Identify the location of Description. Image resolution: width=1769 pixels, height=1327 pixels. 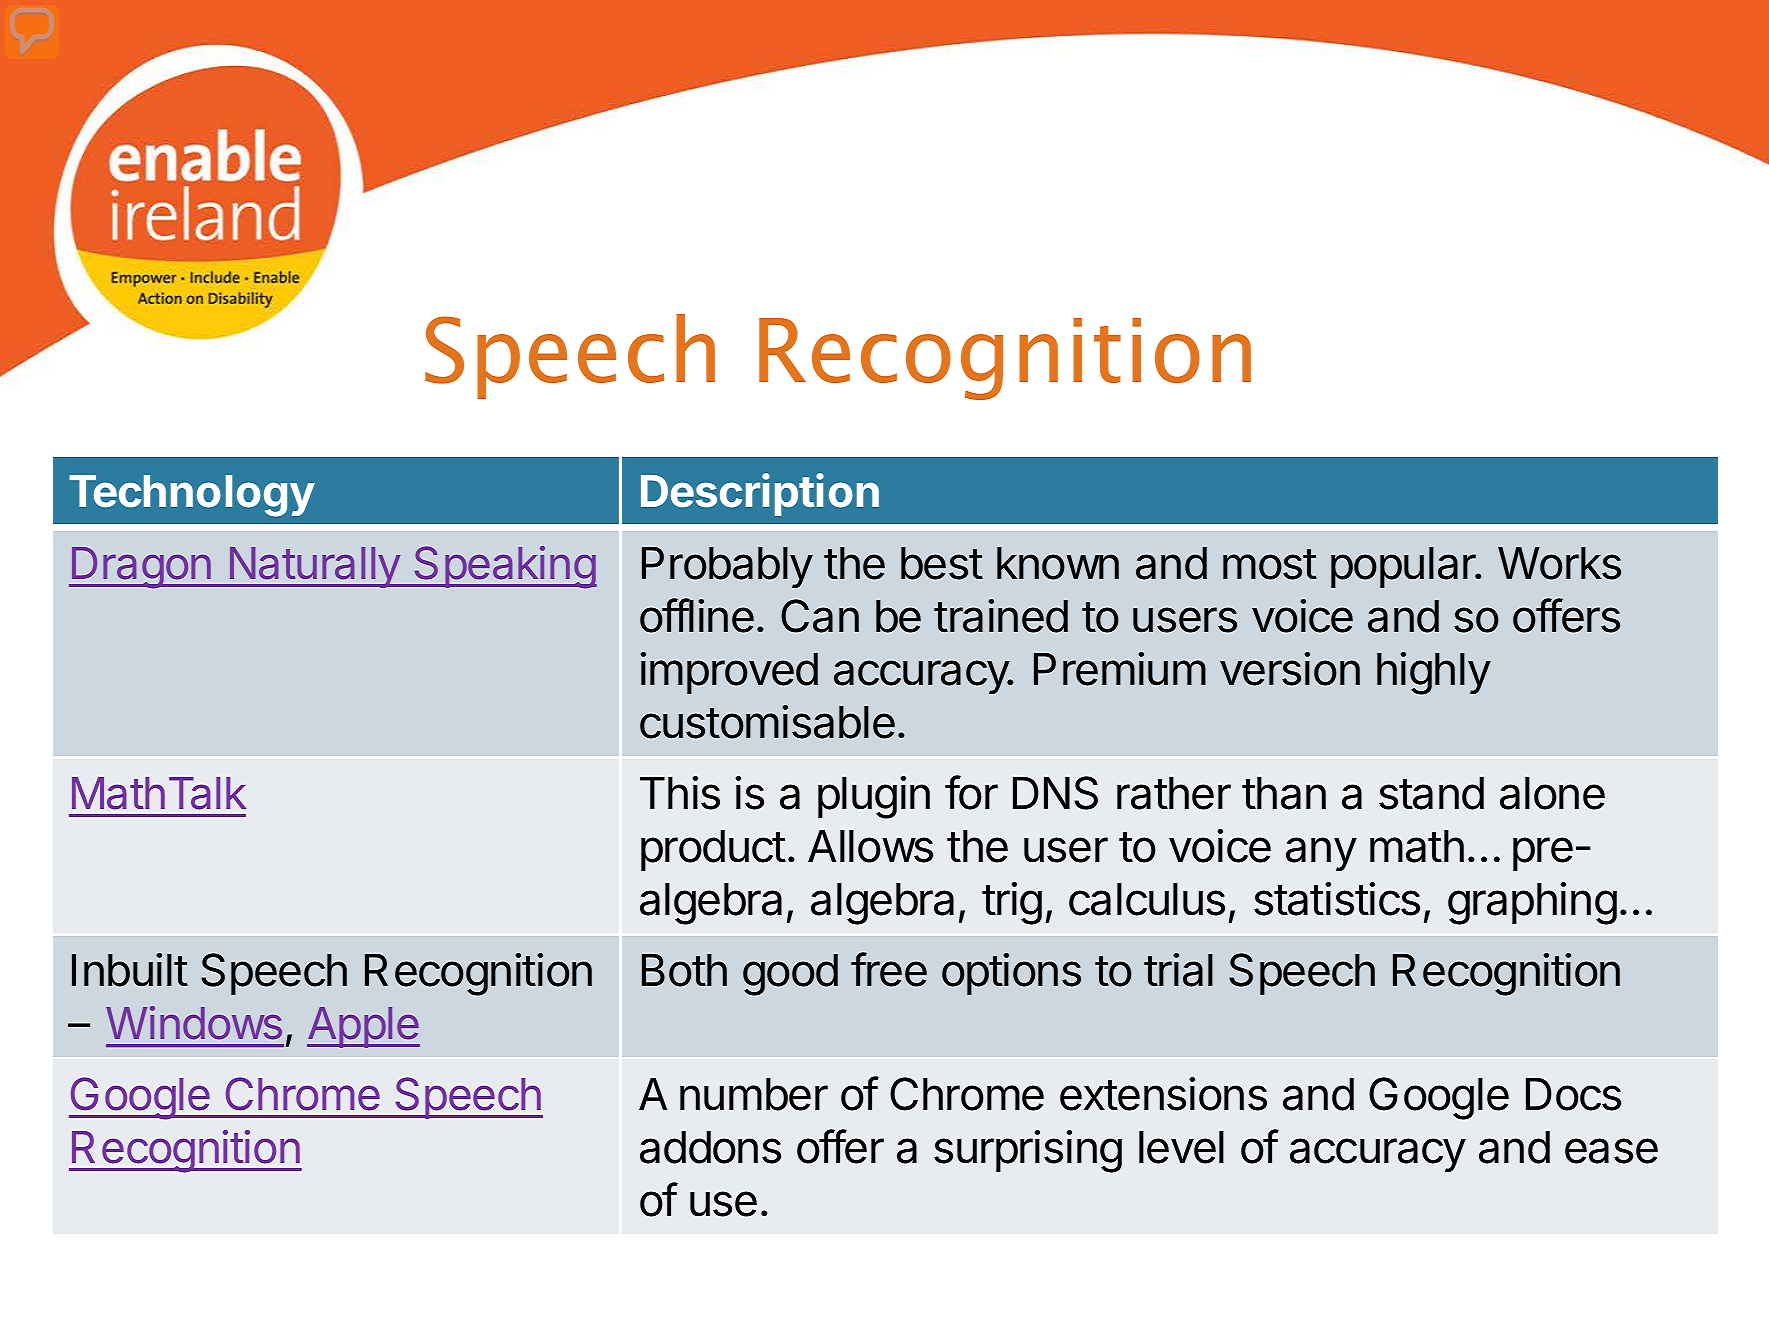
(760, 494).
